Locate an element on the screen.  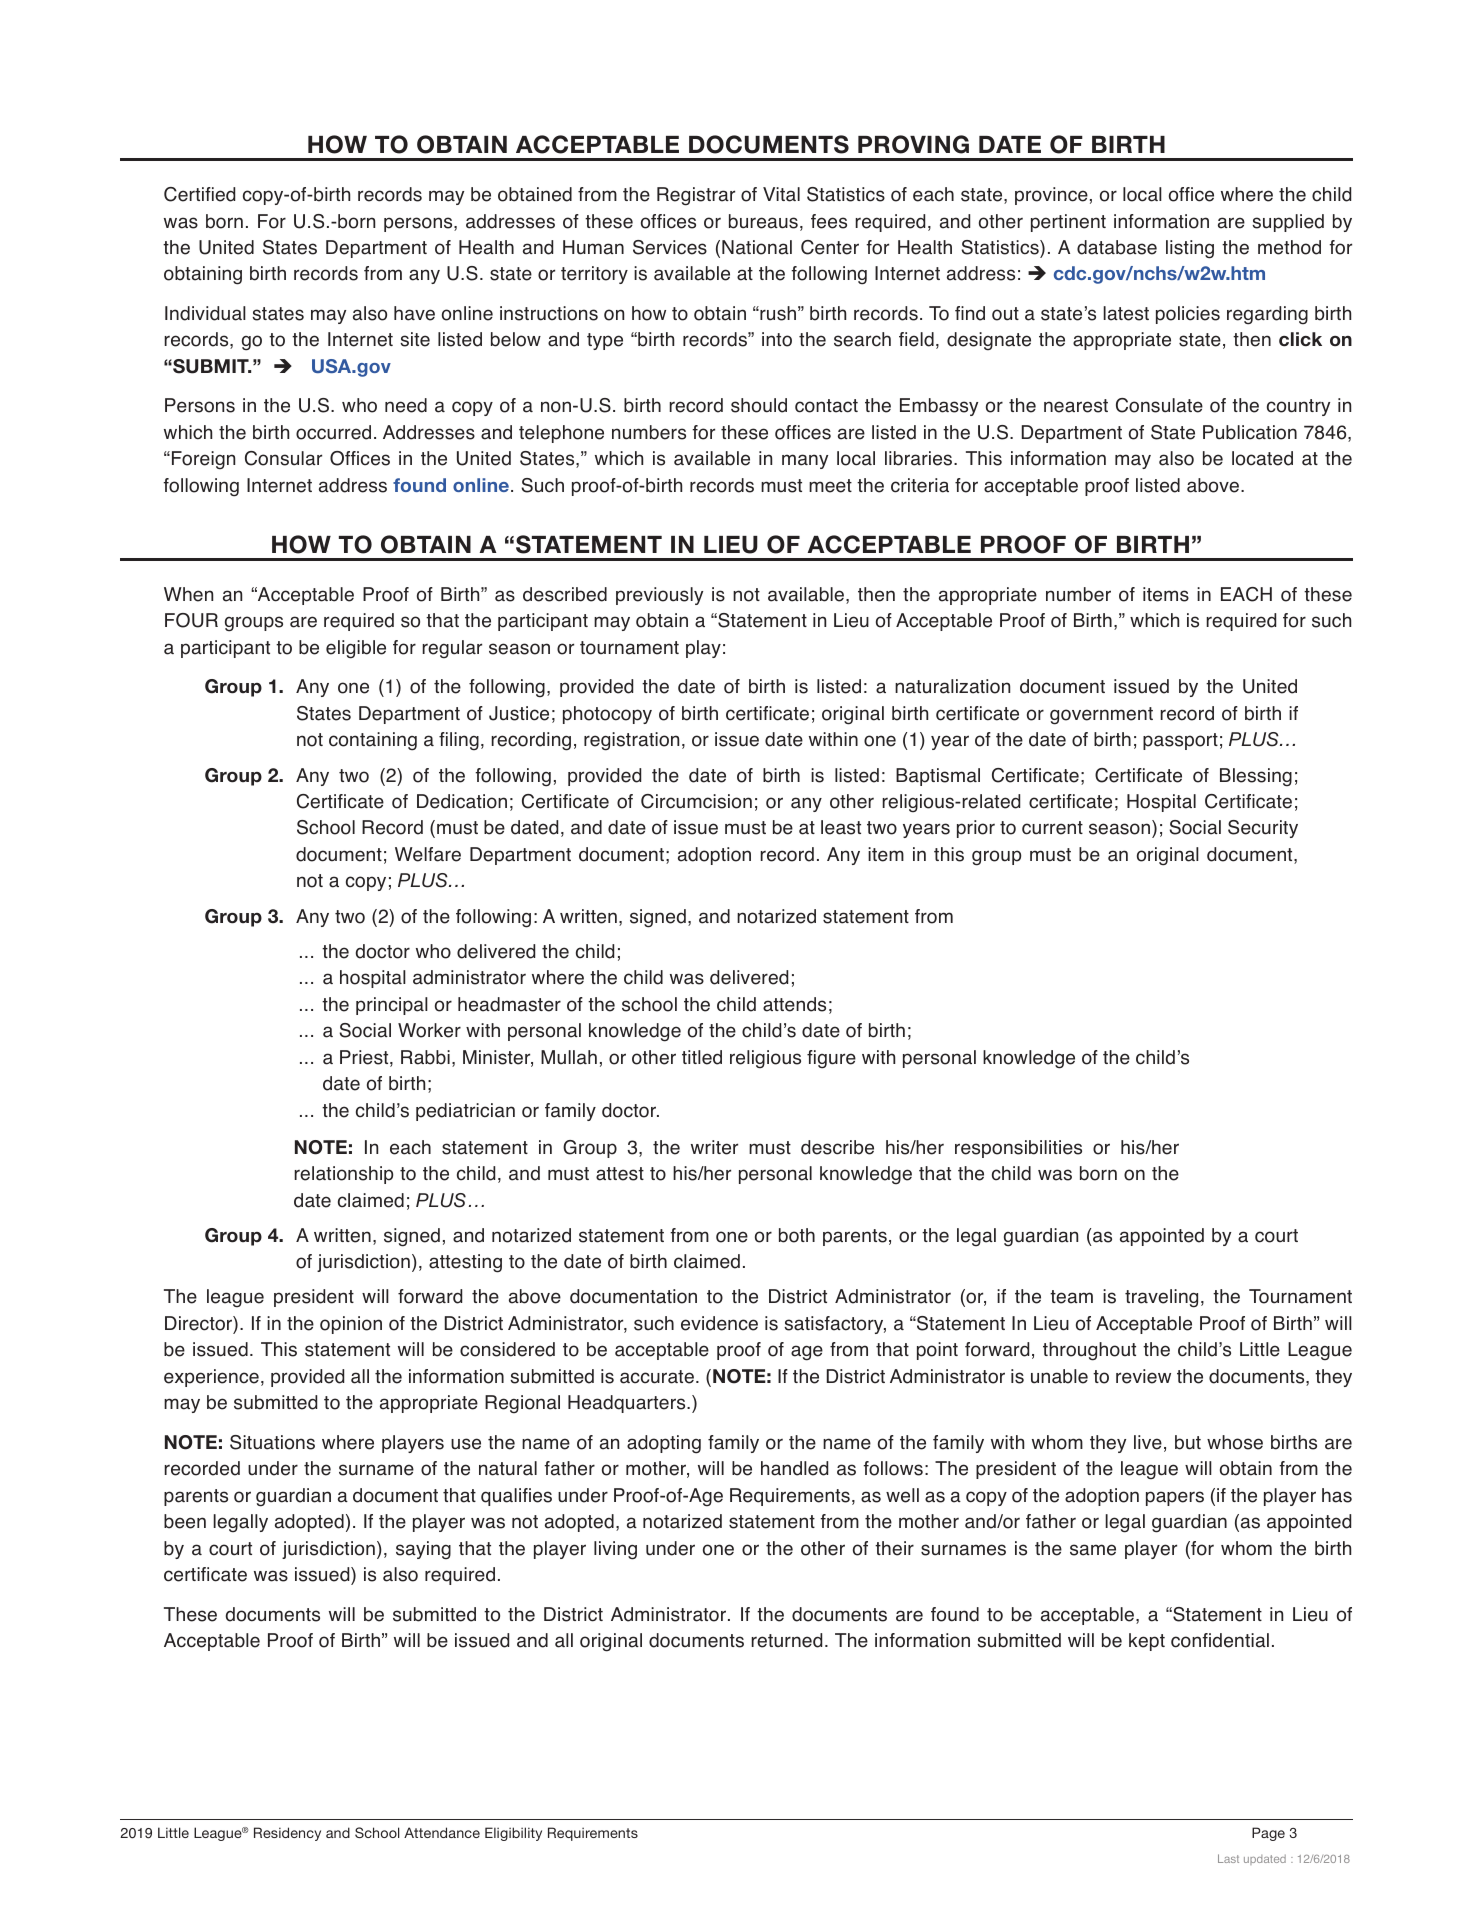
Residency is located at coordinates (287, 1834).
